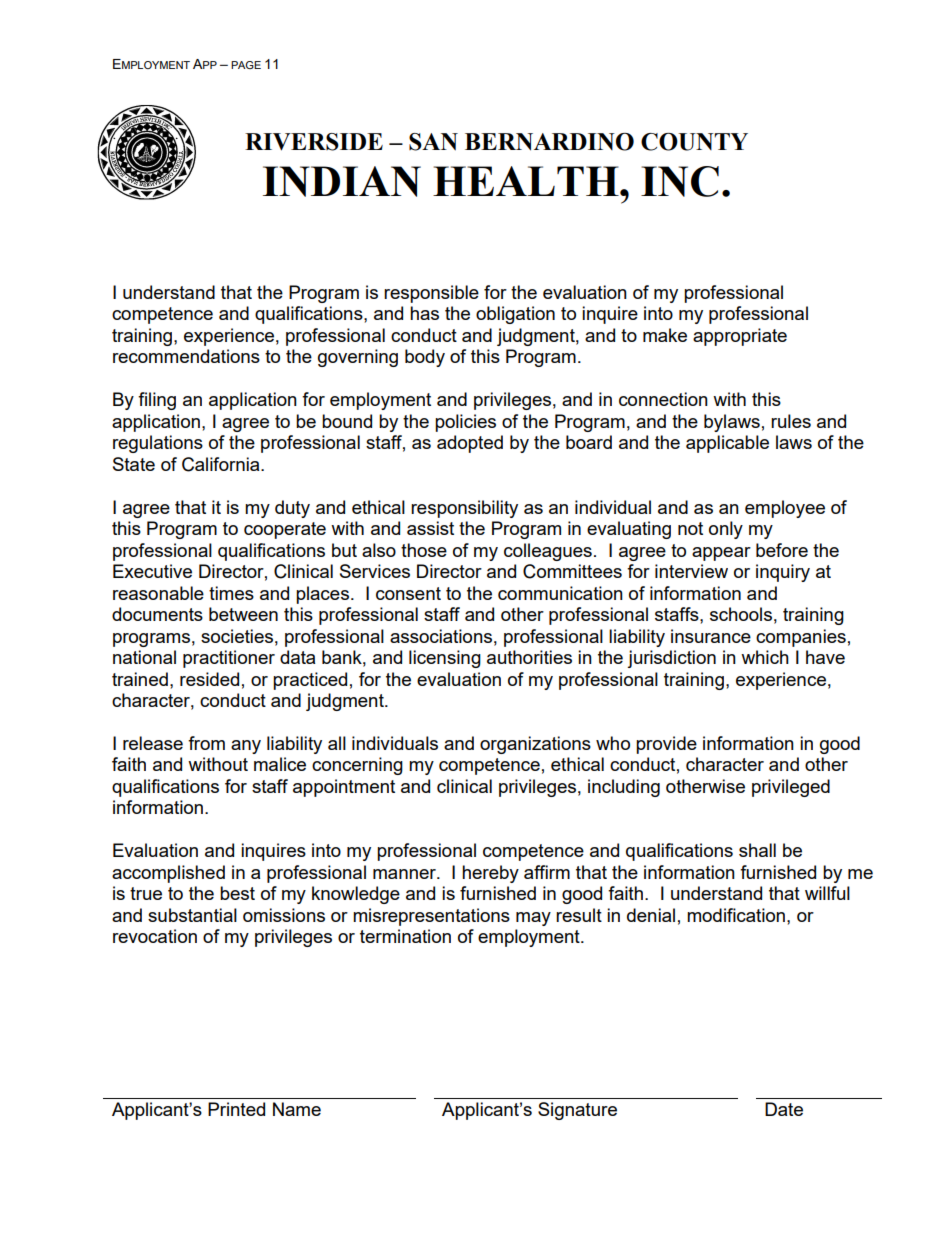  Describe the element at coordinates (236, 1109) in the page. I see `Printed` at that location.
